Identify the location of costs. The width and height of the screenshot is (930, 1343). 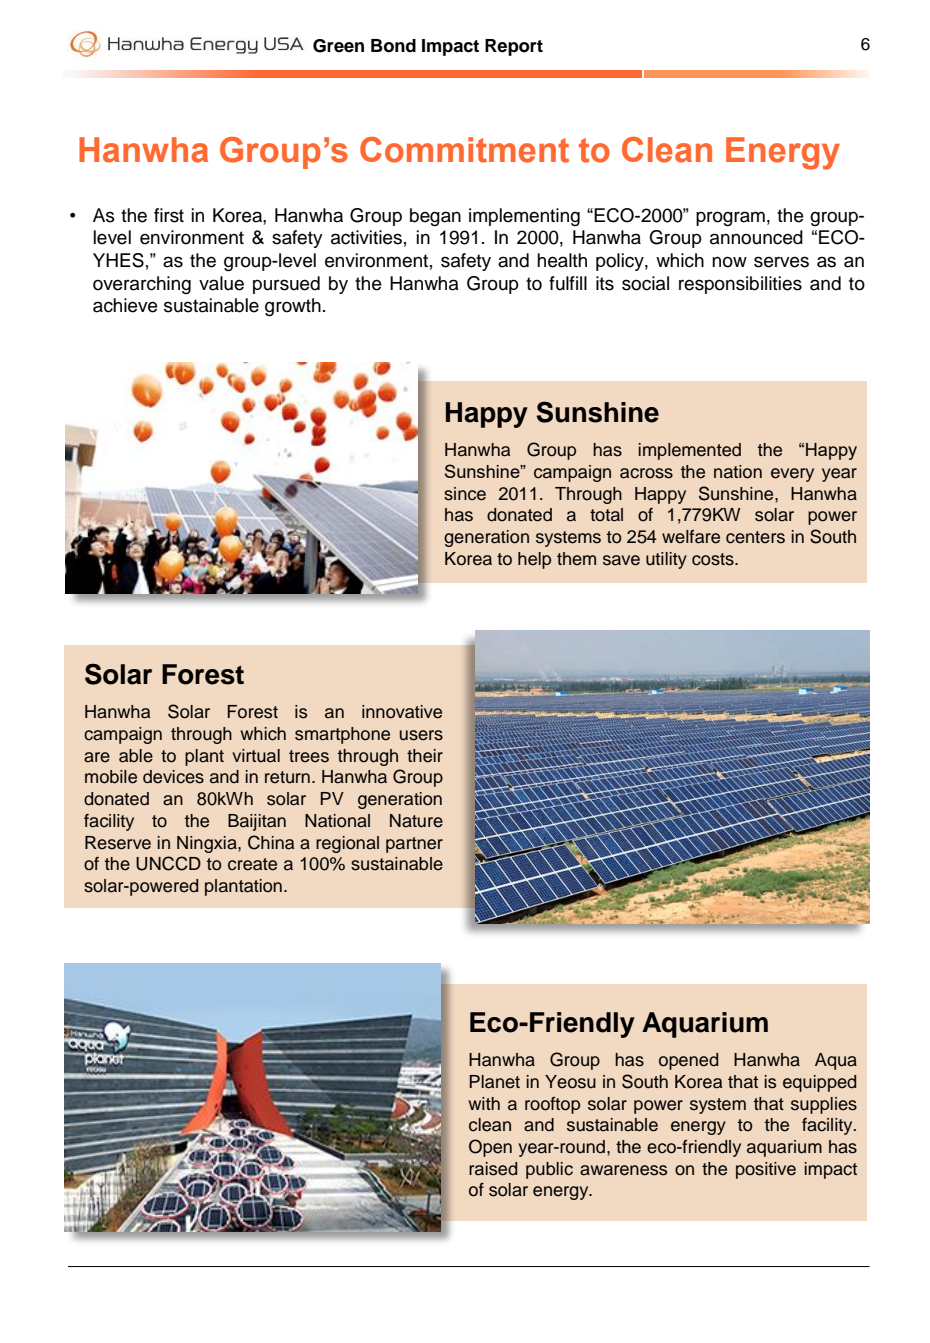
(714, 559).
